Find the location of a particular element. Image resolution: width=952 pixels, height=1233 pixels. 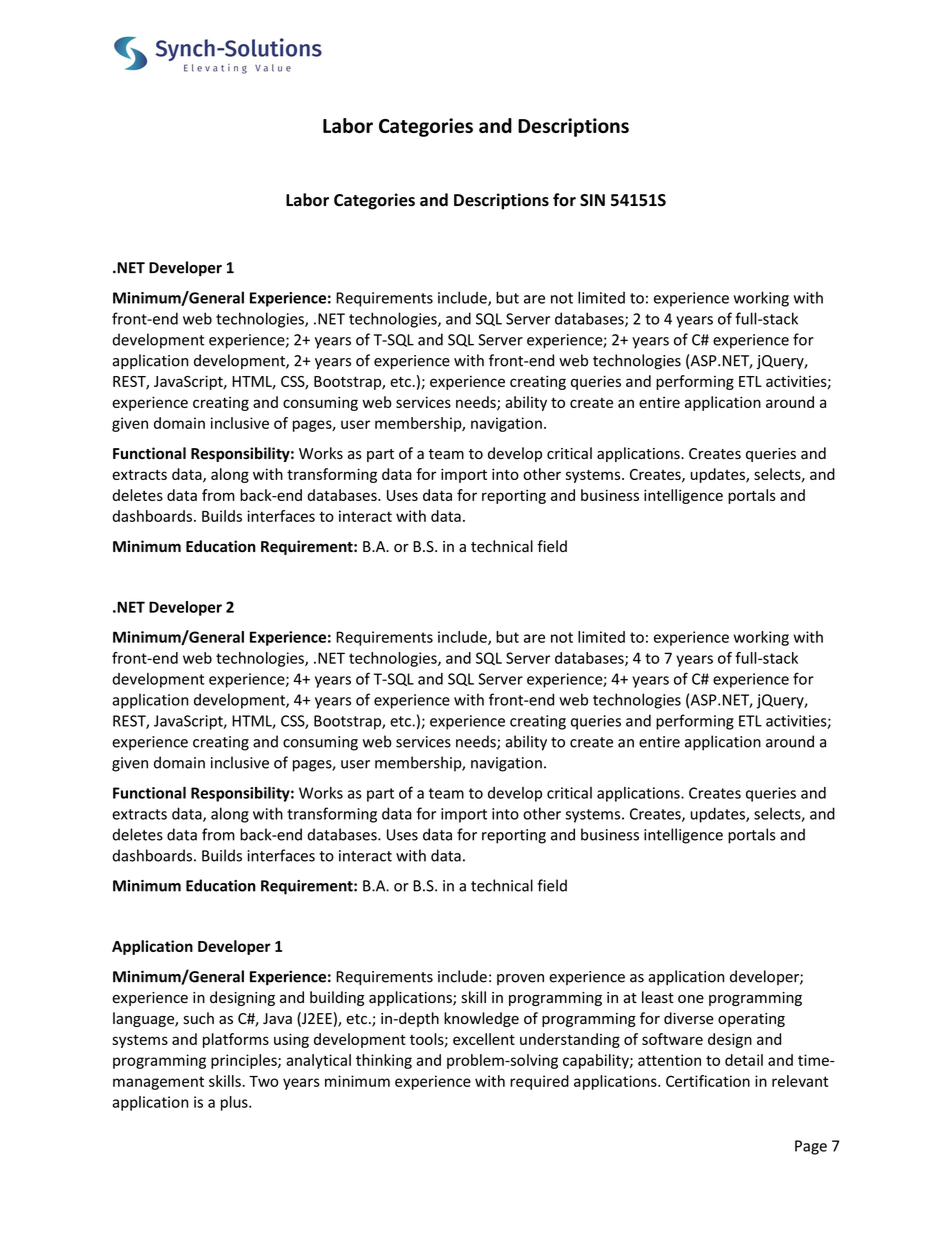

principles is located at coordinates (245, 1061).
